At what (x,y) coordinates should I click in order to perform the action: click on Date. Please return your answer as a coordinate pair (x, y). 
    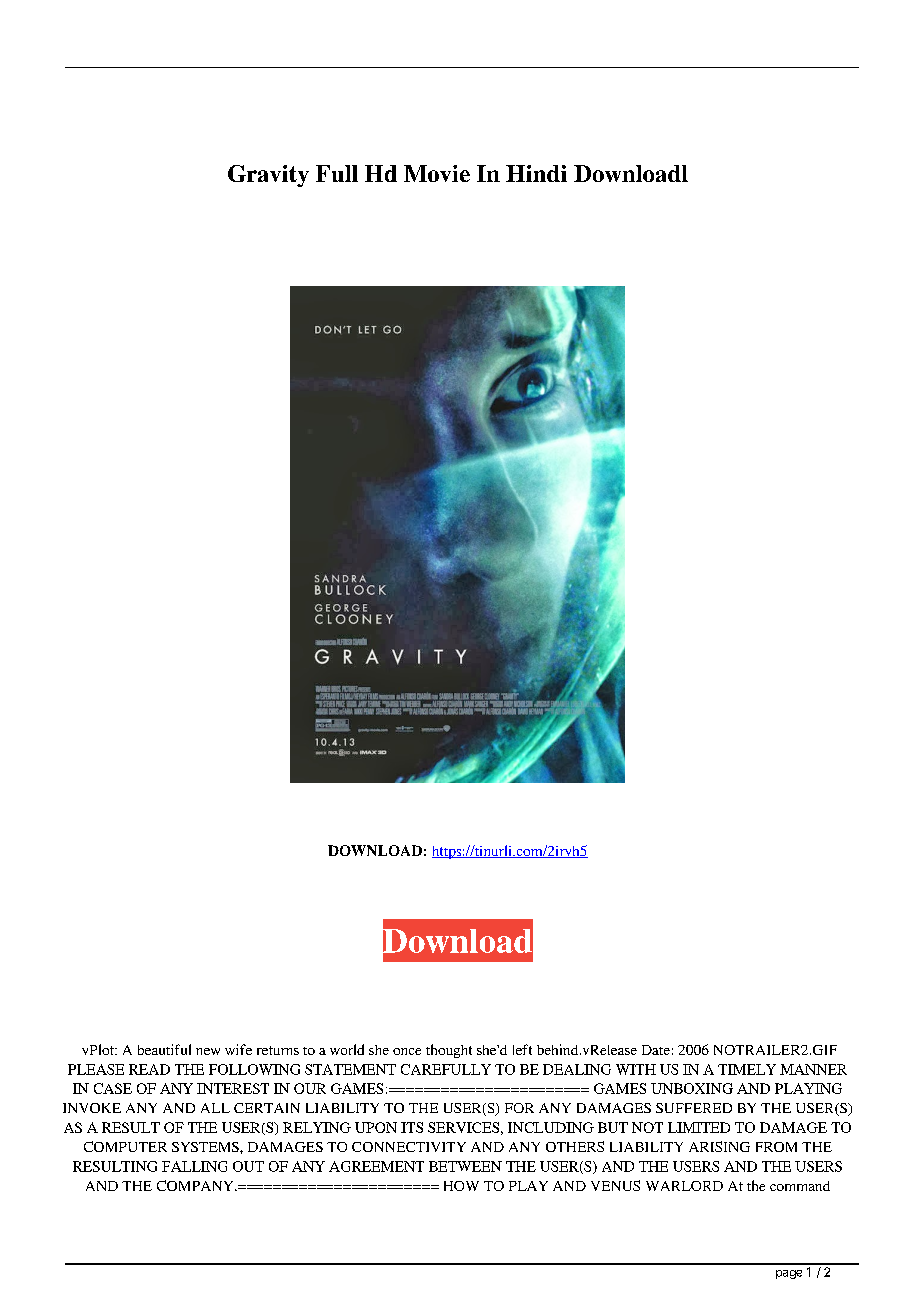
    Looking at the image, I should click on (656, 1050).
